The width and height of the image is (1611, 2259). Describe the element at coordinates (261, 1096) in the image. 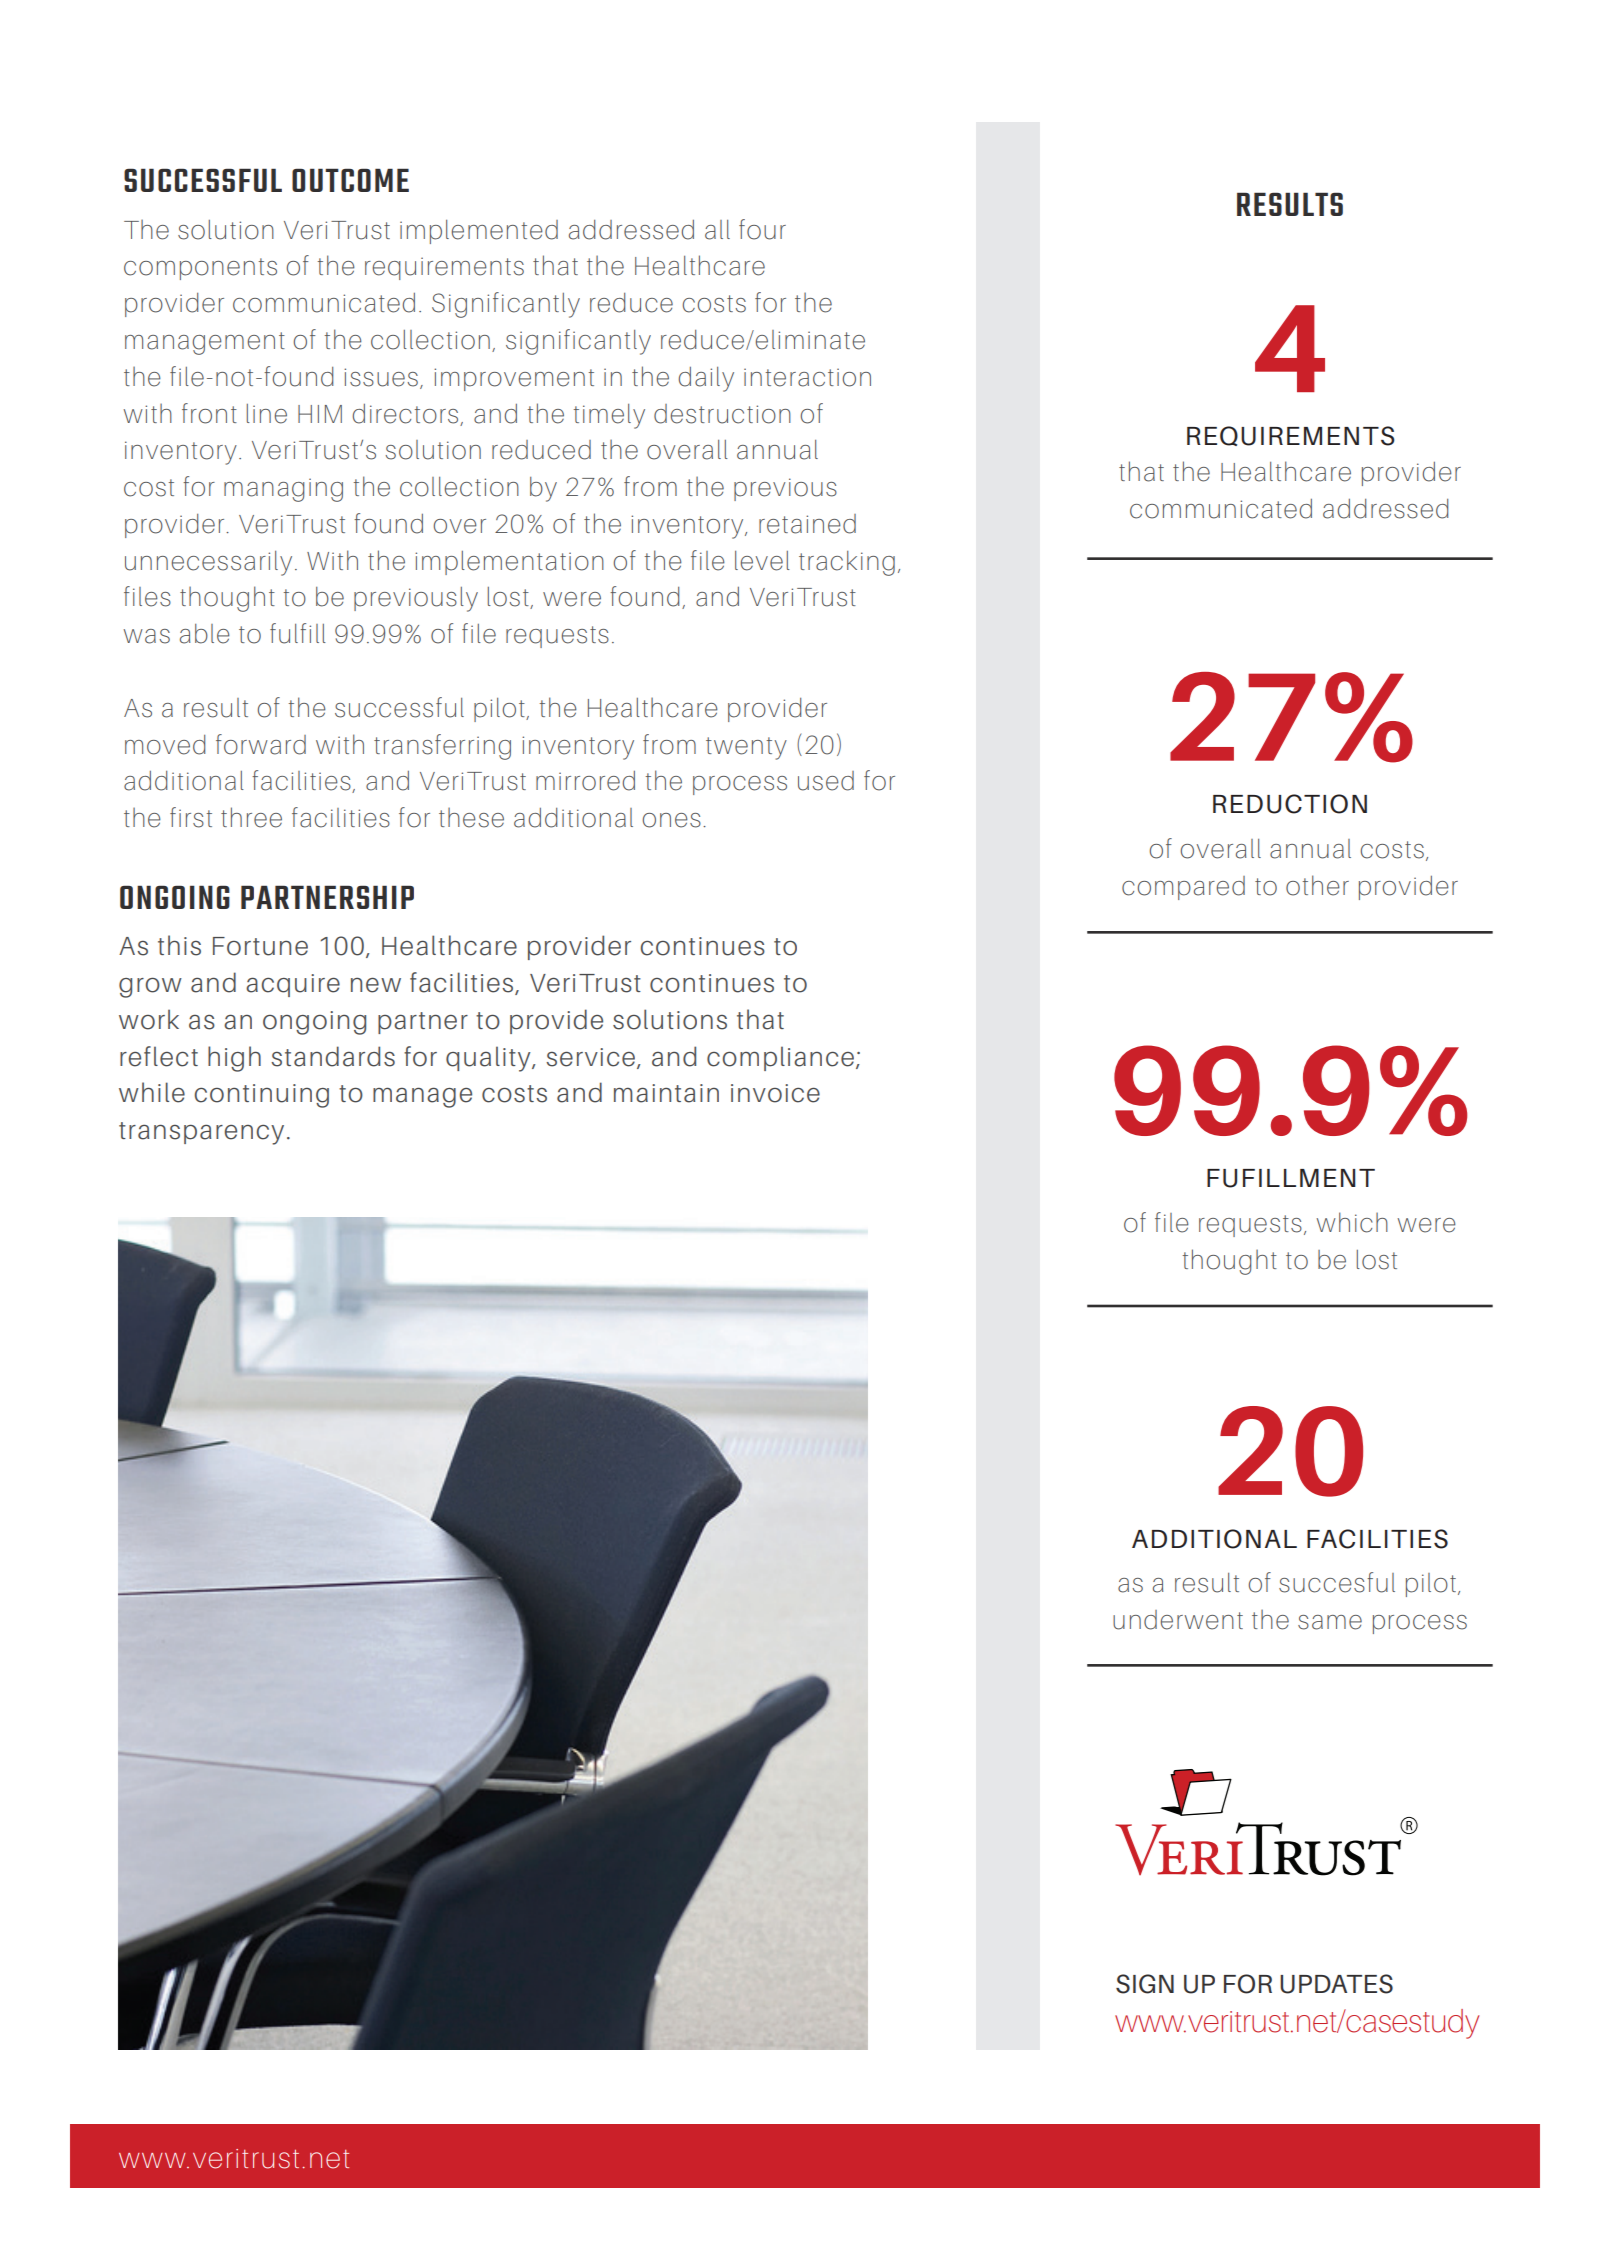

I see `continuing` at that location.
